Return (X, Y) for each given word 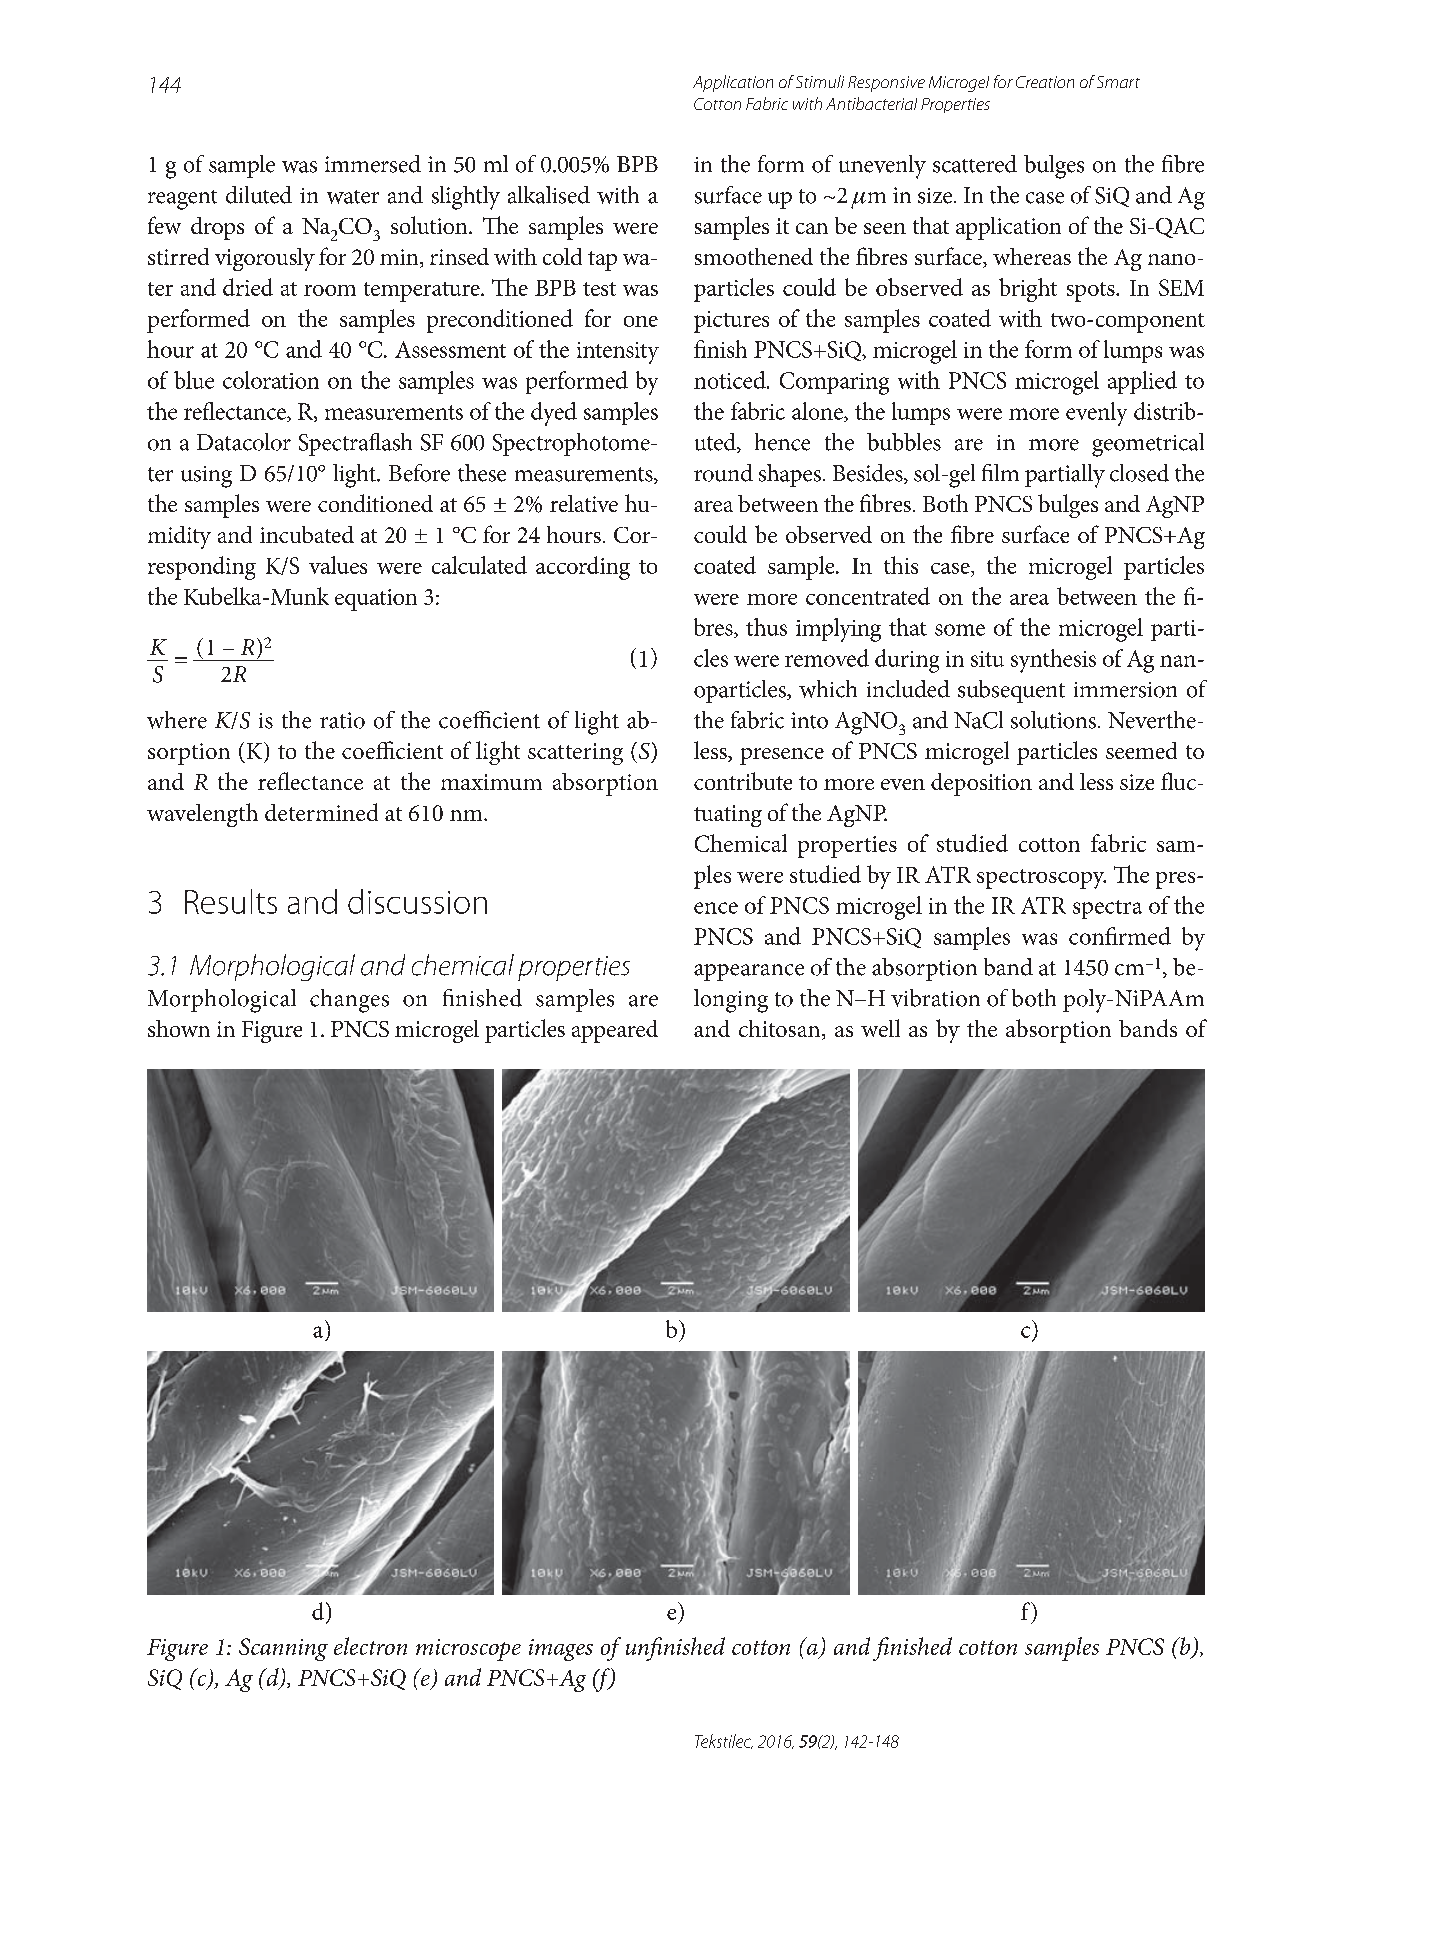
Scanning (283, 1649)
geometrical (1148, 445)
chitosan (781, 1030)
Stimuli (820, 81)
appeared (615, 1031)
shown (179, 1028)
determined (321, 812)
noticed (731, 380)
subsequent (1011, 691)
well (880, 1028)
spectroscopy (1041, 879)
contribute (743, 781)
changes (349, 1001)
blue (194, 380)
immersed (373, 164)
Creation (1045, 82)
